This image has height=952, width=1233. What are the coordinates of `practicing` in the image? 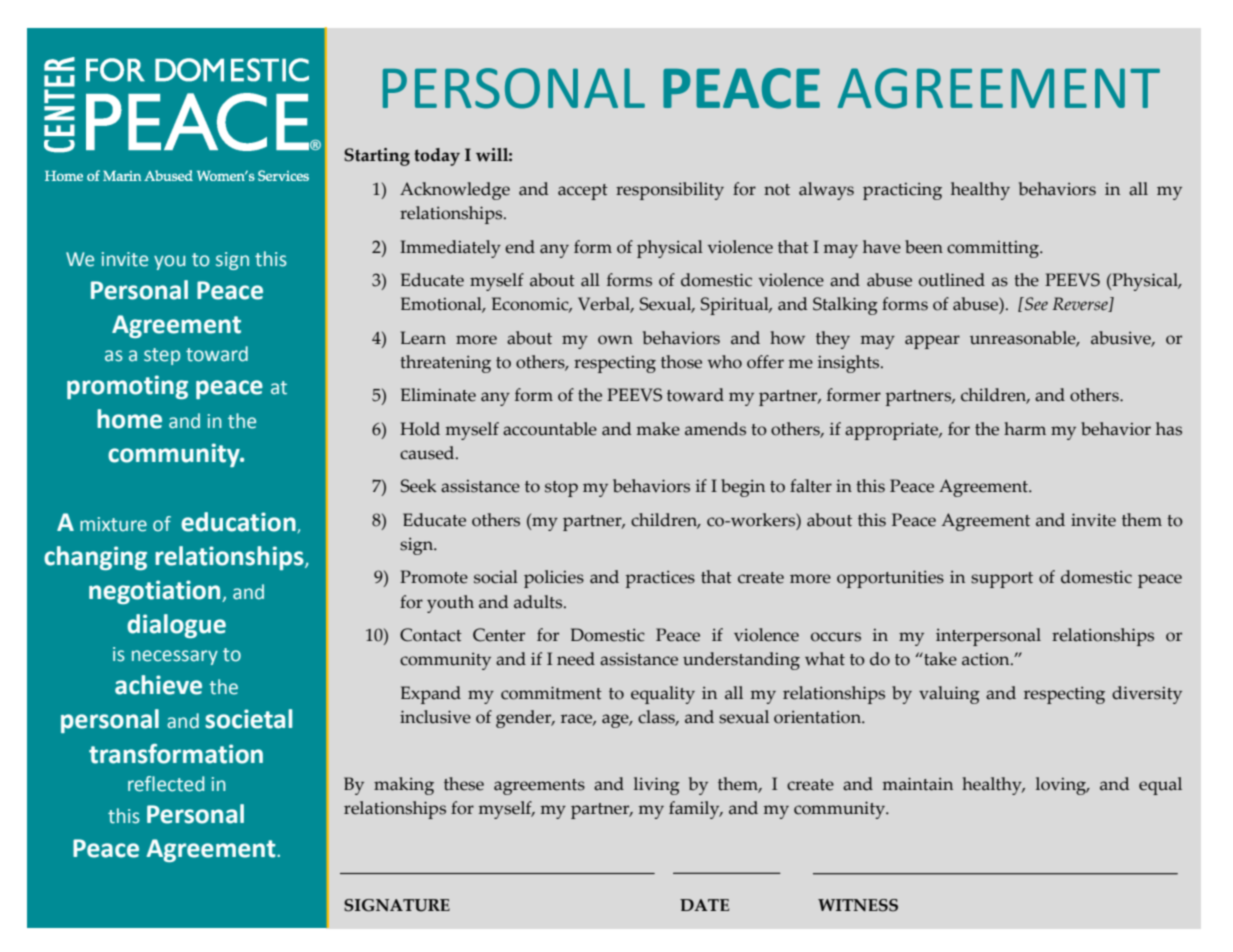 It's located at (902, 191).
